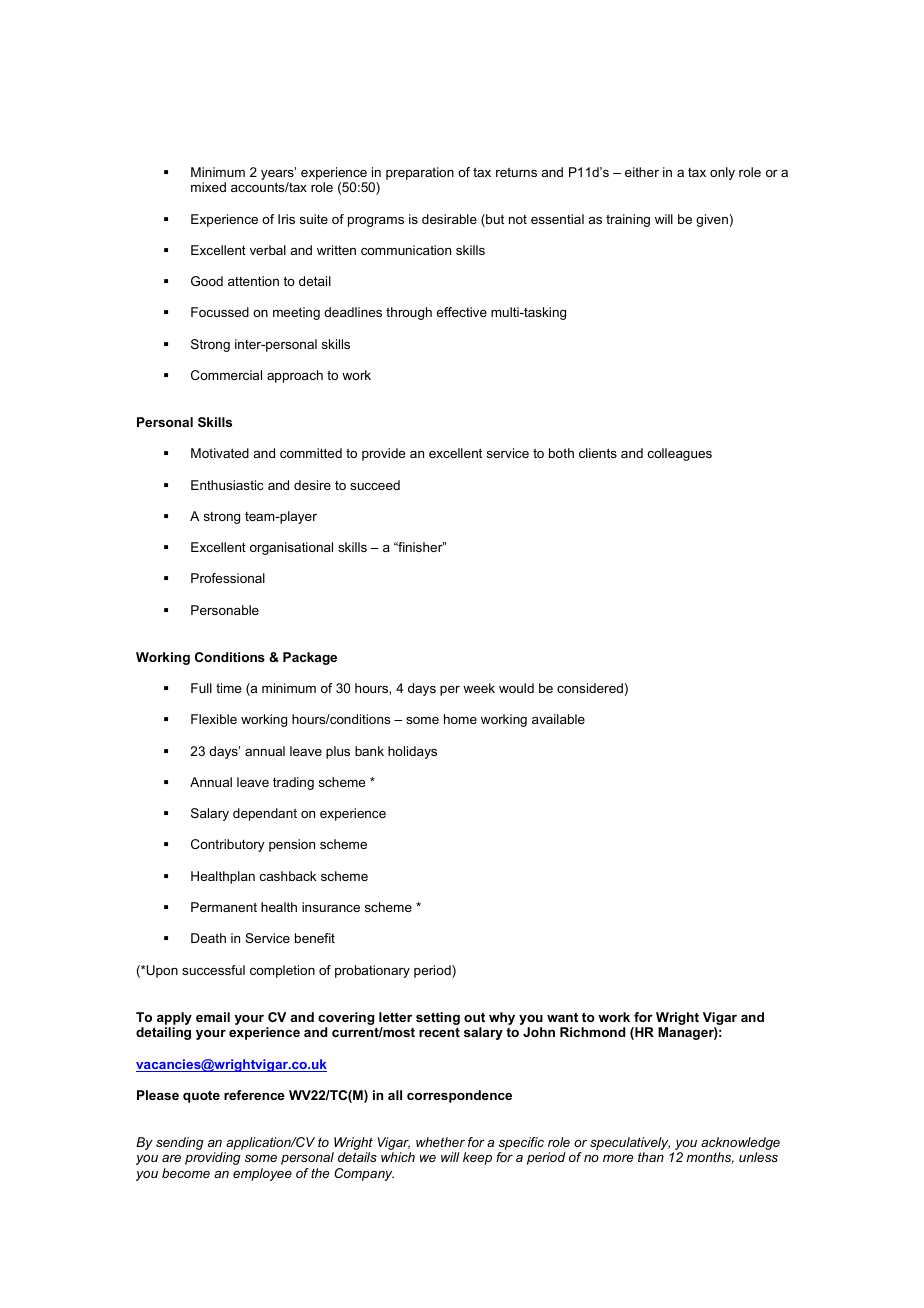 The height and width of the screenshot is (1308, 924). Describe the element at coordinates (227, 485) in the screenshot. I see `Enthusiastic` at that location.
